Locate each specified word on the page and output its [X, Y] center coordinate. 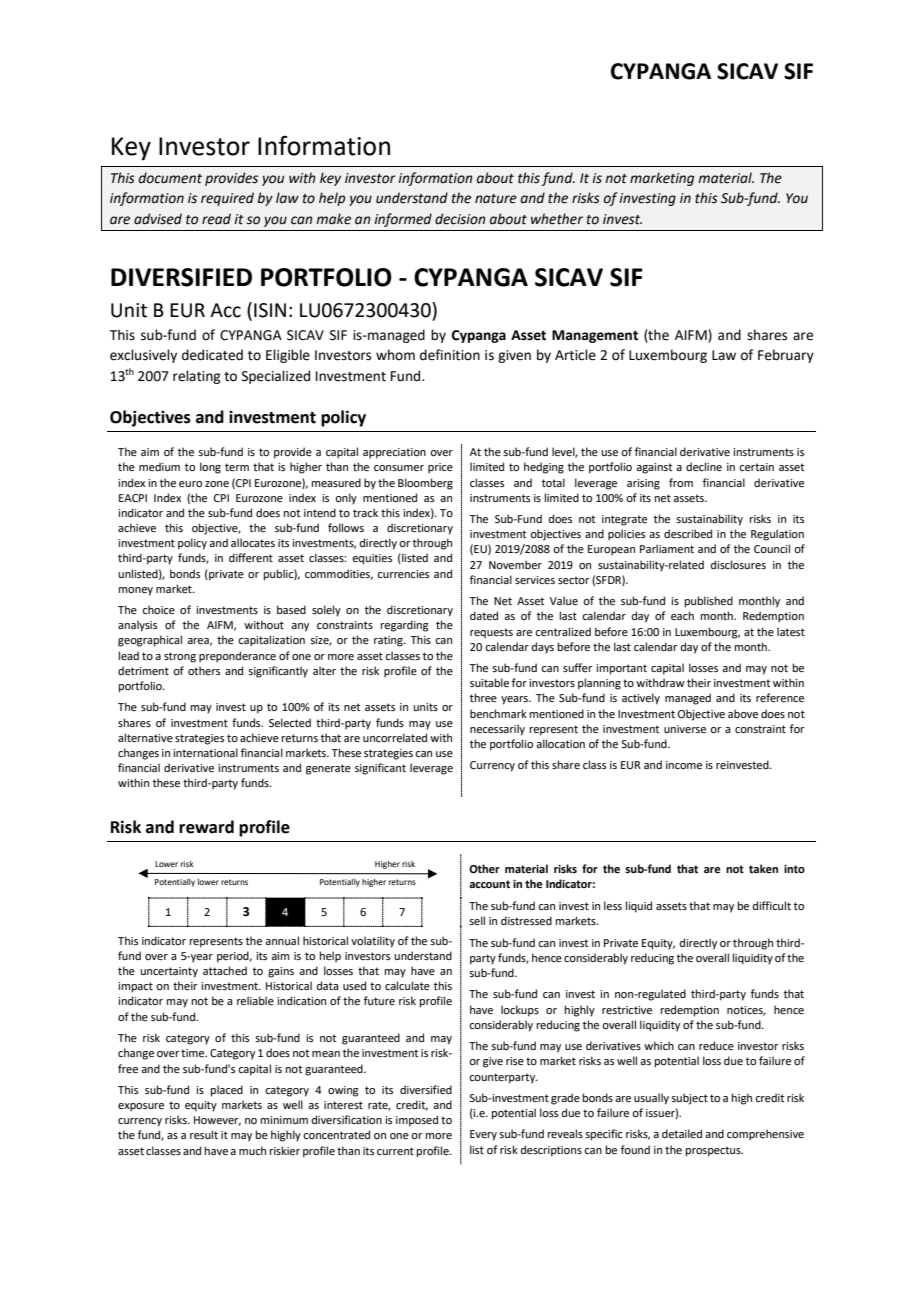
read [216, 219]
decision [460, 219]
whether [557, 219]
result [204, 1134]
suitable [489, 682]
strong [180, 657]
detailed [682, 1133]
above [743, 713]
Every [483, 1135]
